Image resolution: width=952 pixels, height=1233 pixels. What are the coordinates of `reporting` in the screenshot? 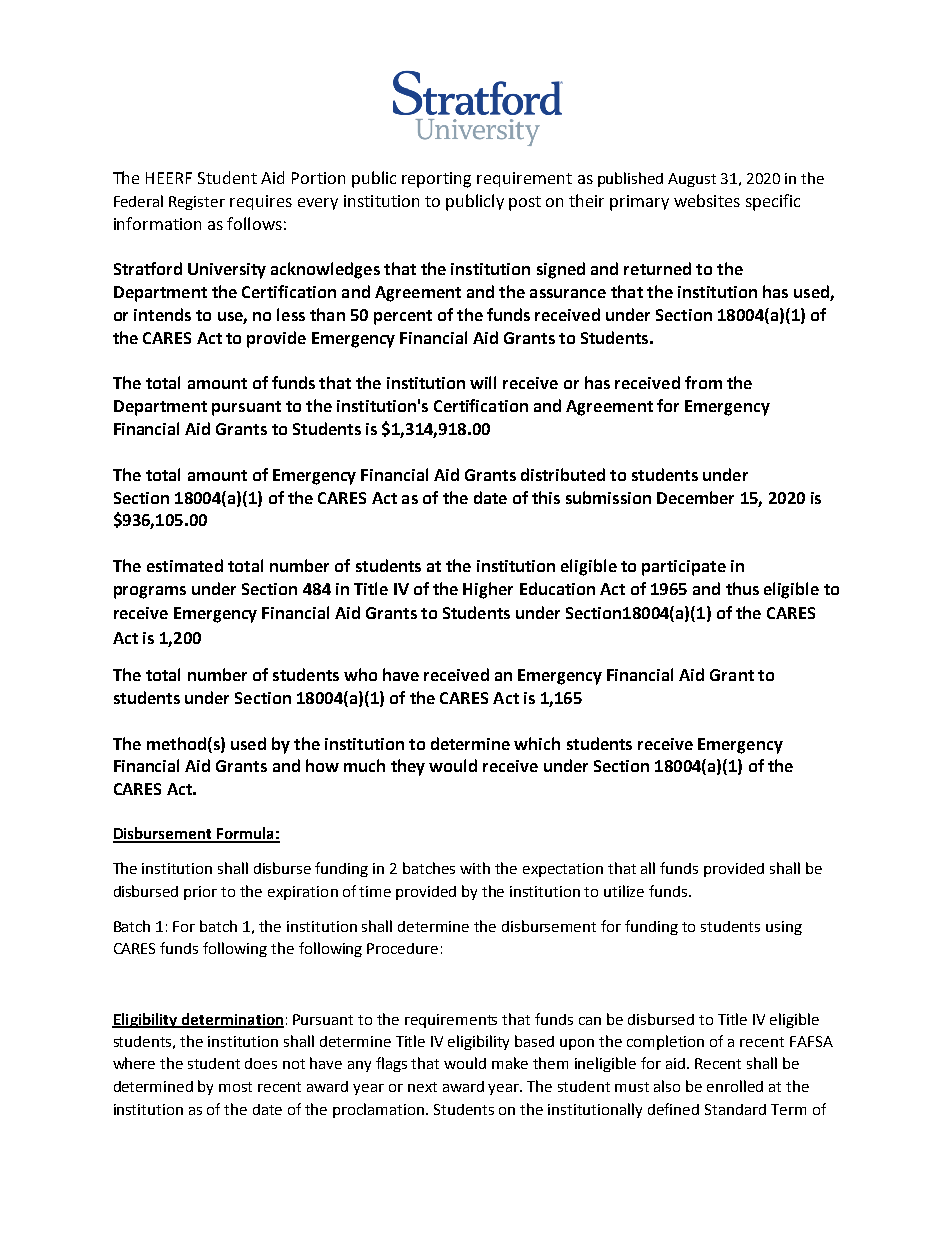 It's located at (436, 180).
